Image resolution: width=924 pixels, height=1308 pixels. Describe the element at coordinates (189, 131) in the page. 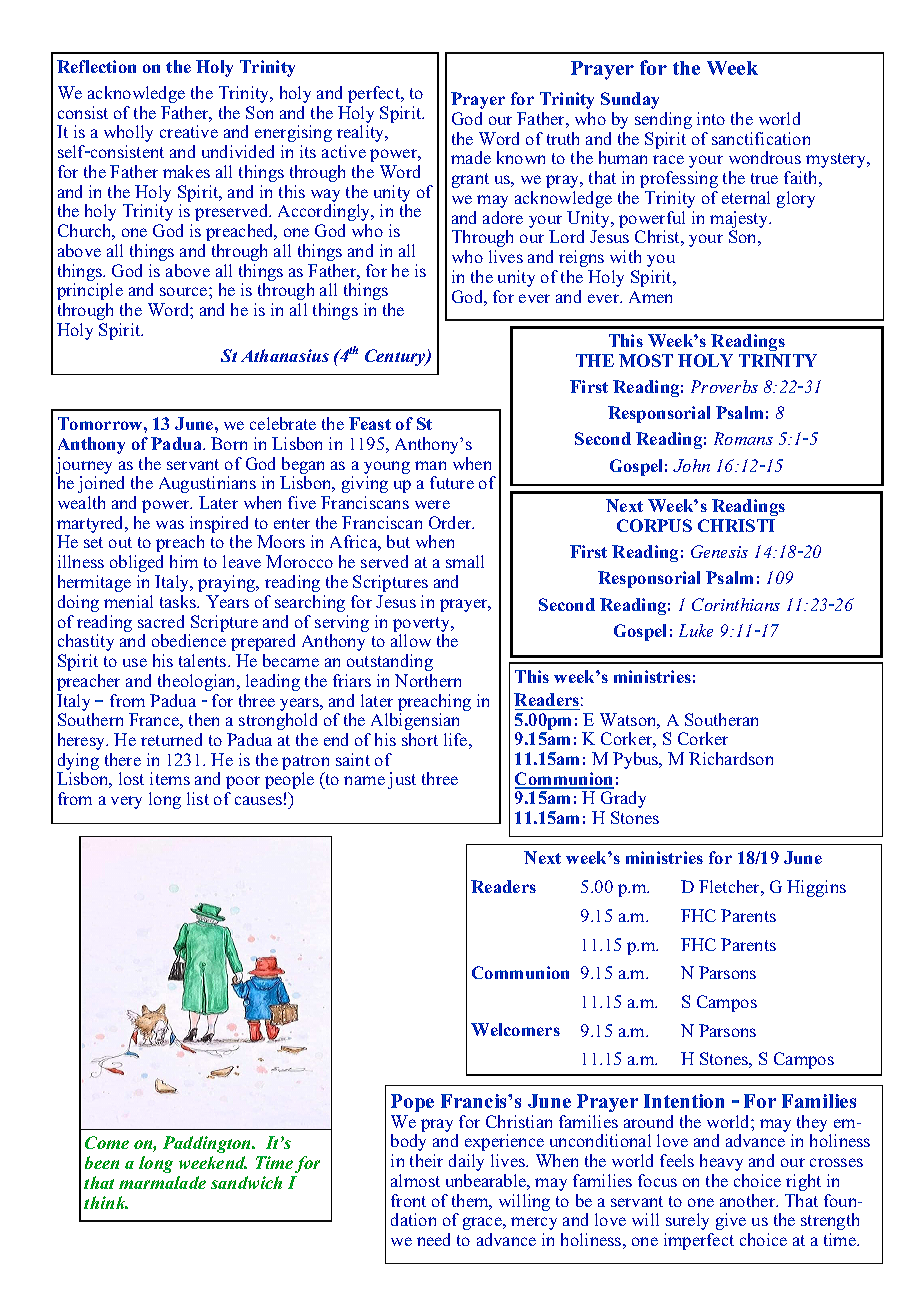

I see `creative` at that location.
